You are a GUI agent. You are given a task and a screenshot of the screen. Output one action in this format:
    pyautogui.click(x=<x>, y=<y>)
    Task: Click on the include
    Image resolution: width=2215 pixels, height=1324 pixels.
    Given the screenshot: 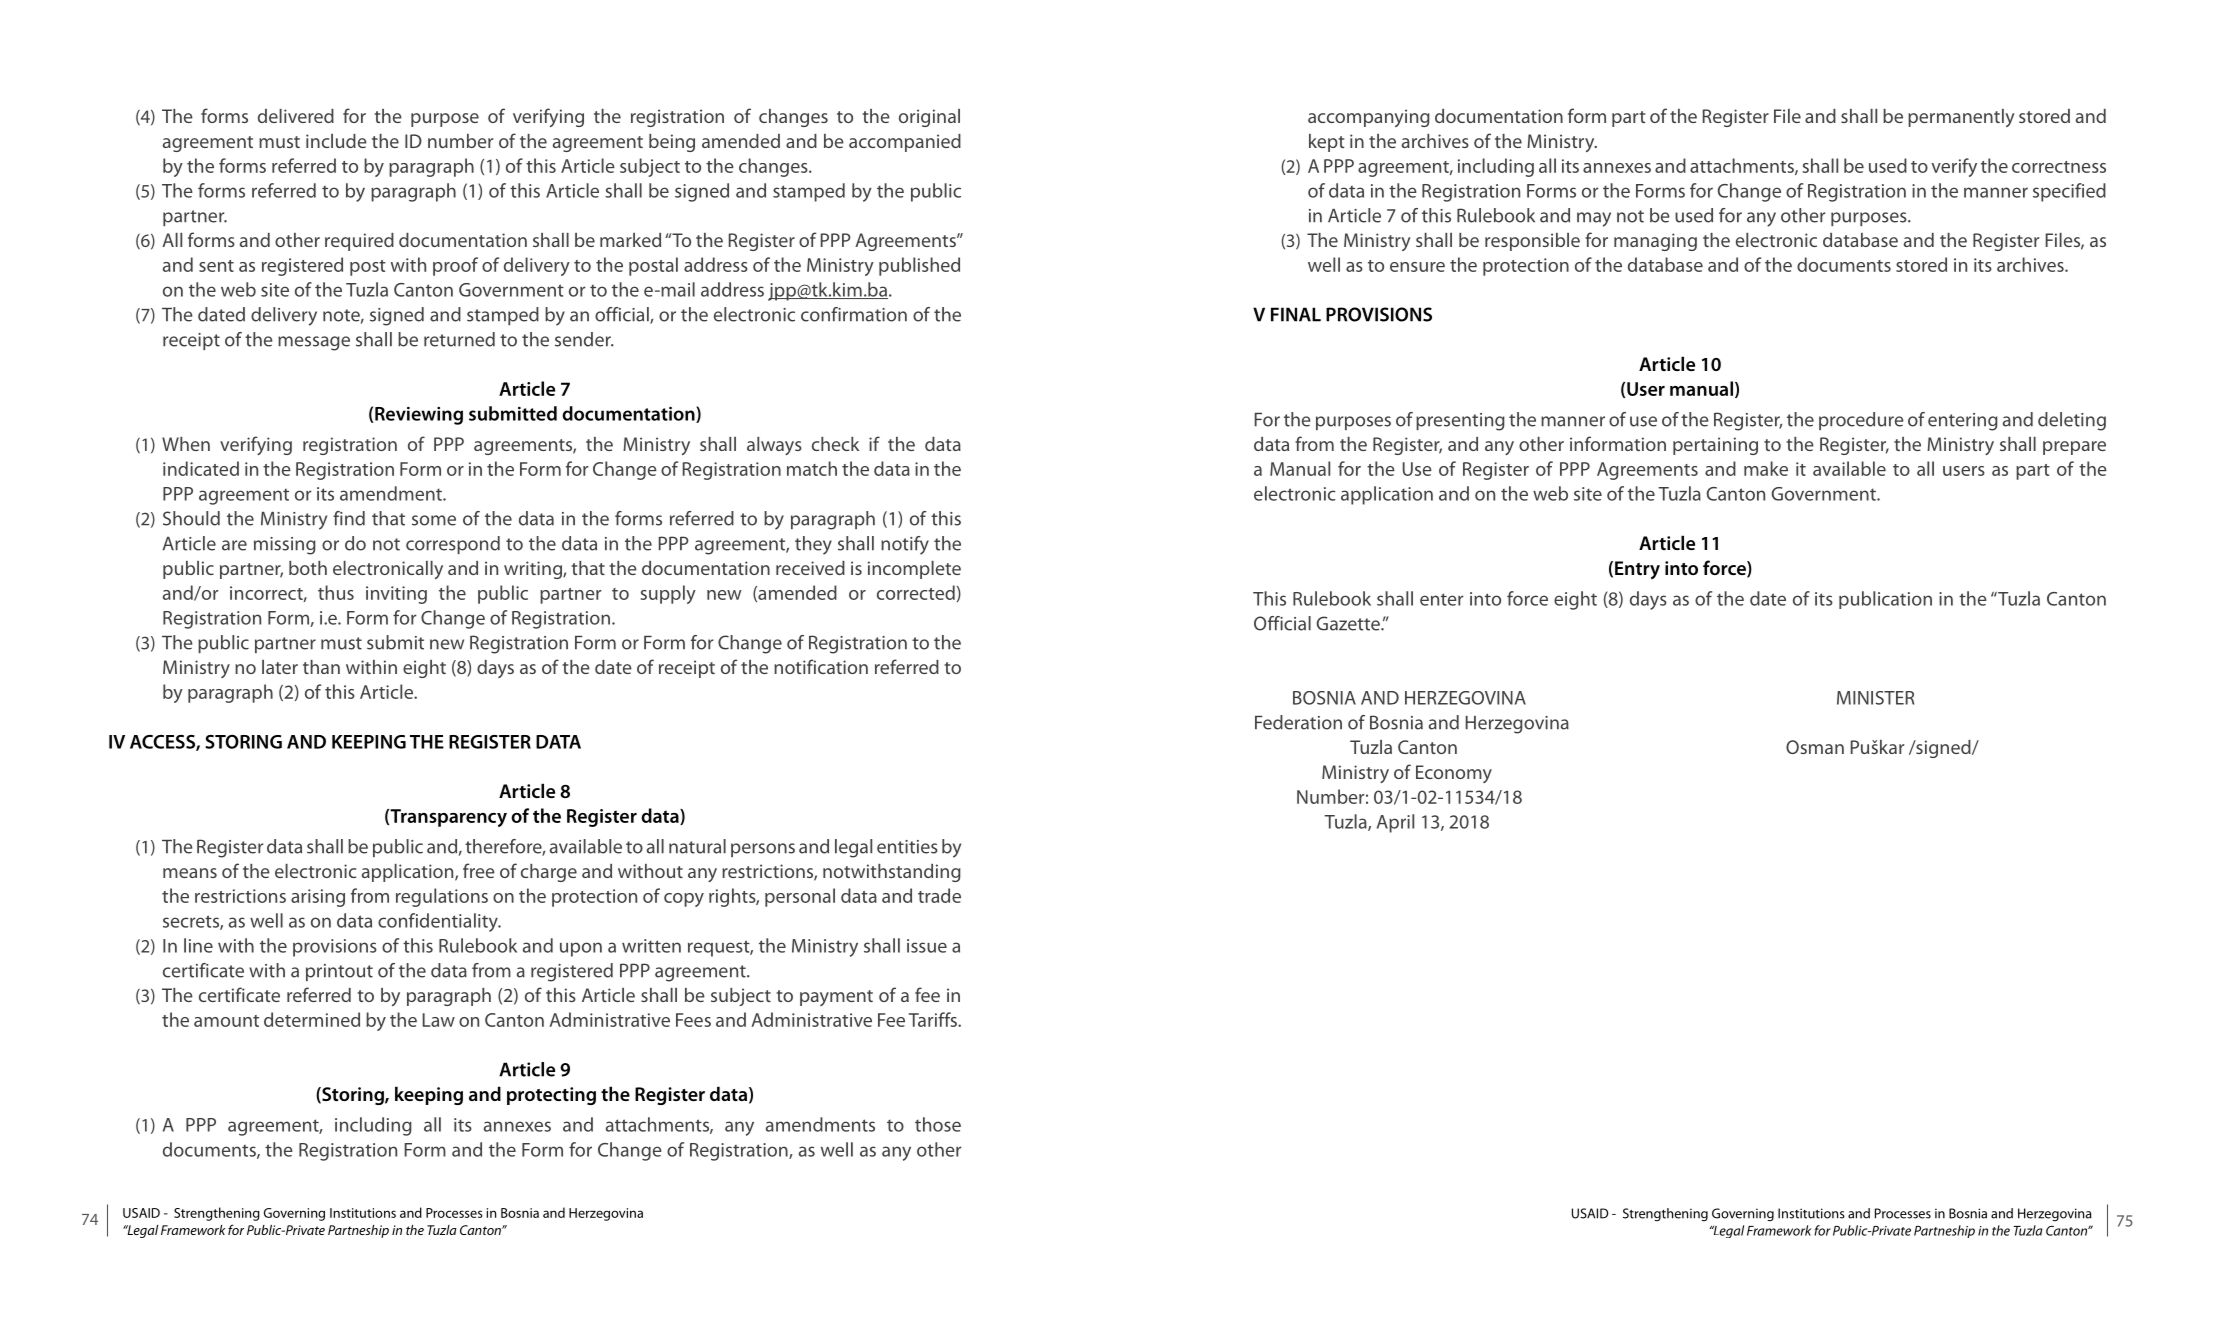 What is the action you would take?
    pyautogui.click(x=336, y=141)
